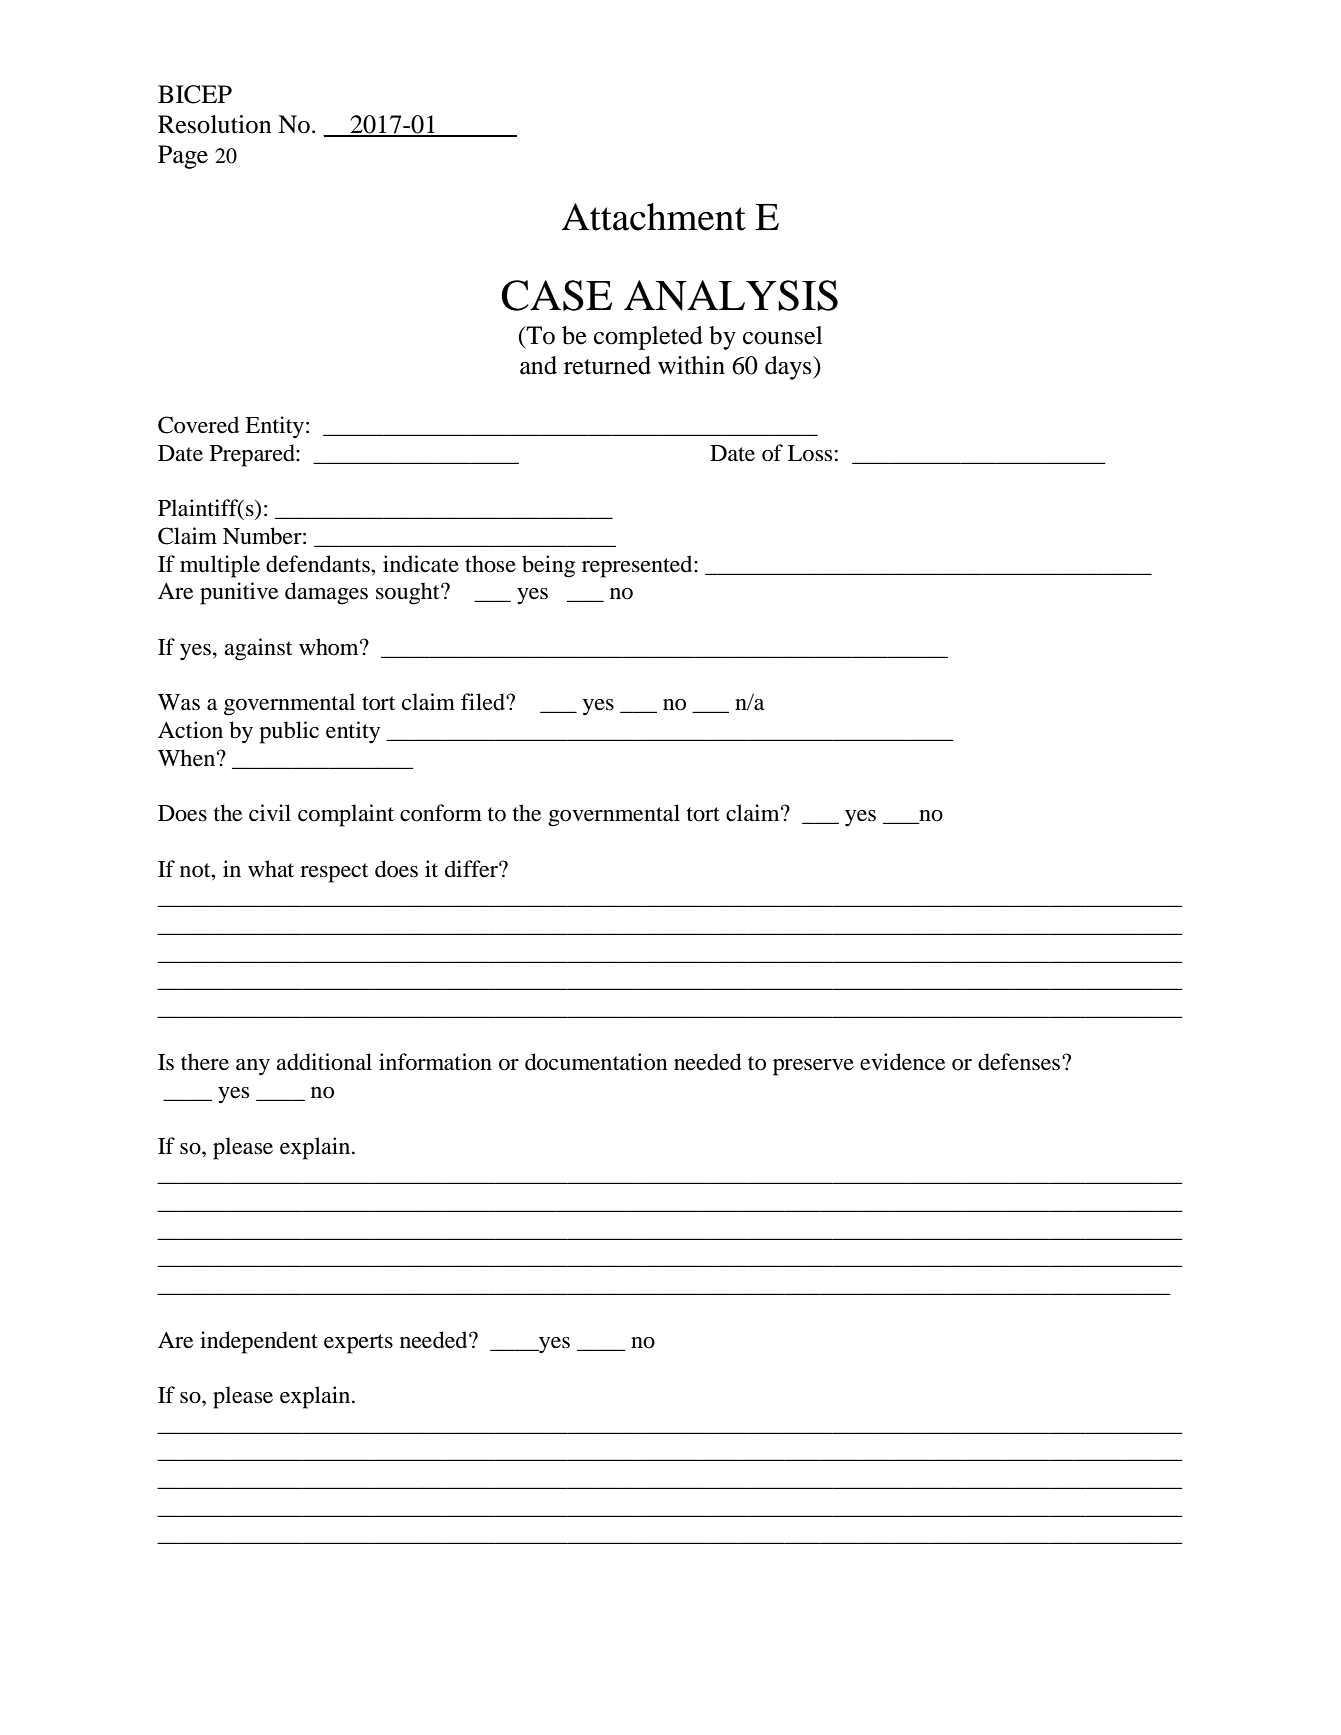  What do you see at coordinates (902, 1062) in the image?
I see `evidence` at bounding box center [902, 1062].
